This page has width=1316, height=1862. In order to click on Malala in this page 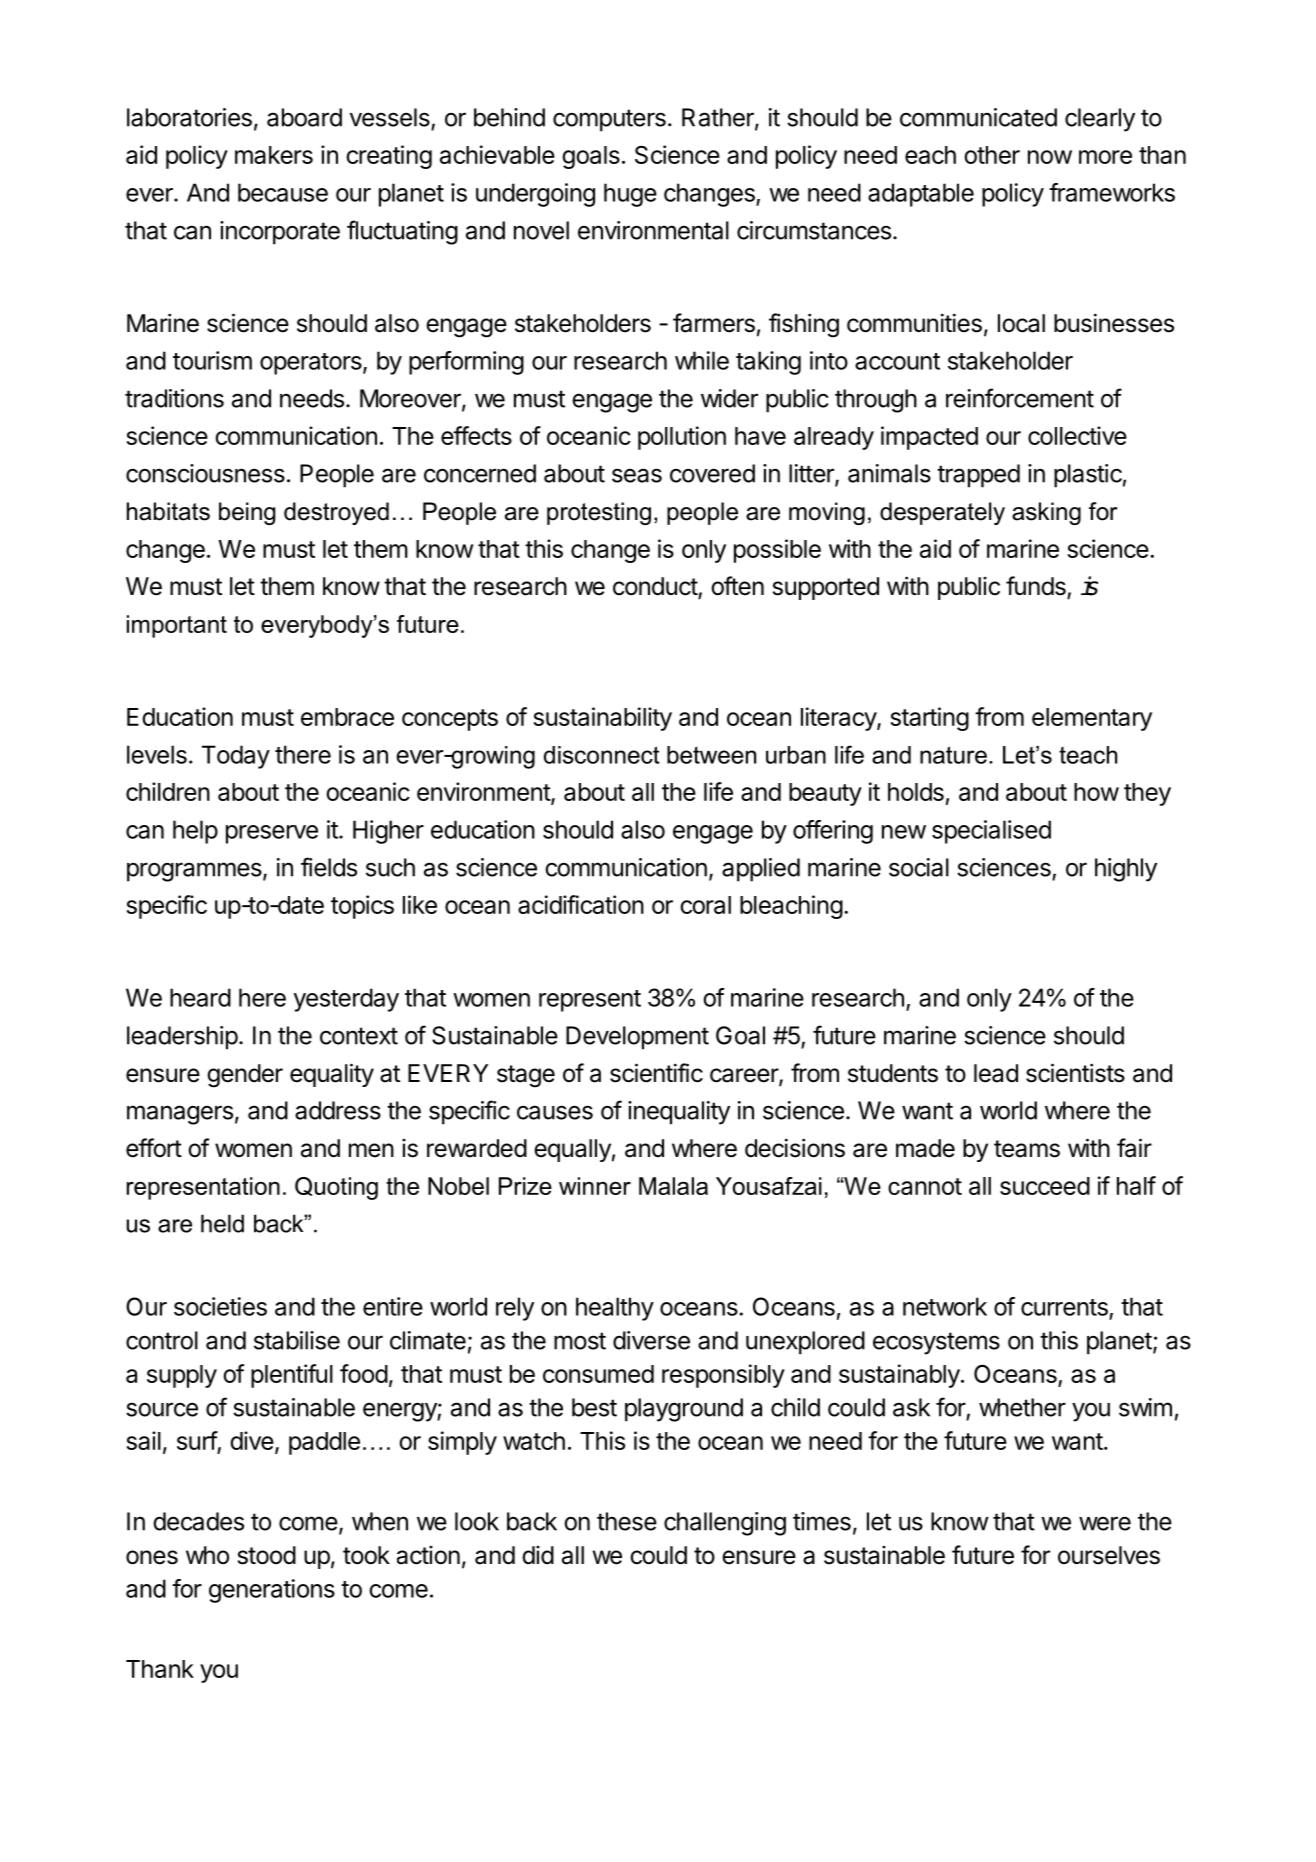, I will do `click(673, 1186)`.
